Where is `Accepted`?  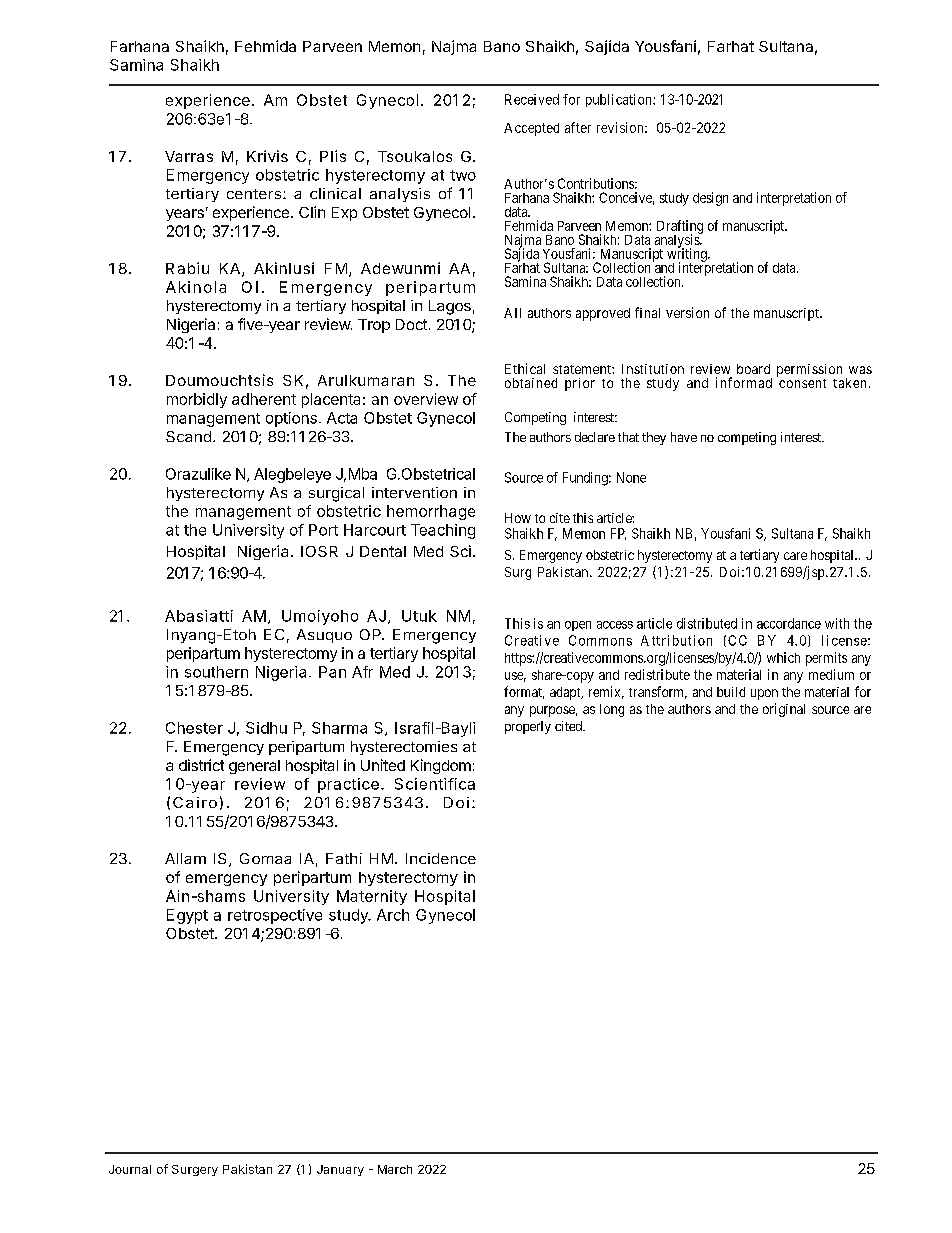 Accepted is located at coordinates (531, 129).
